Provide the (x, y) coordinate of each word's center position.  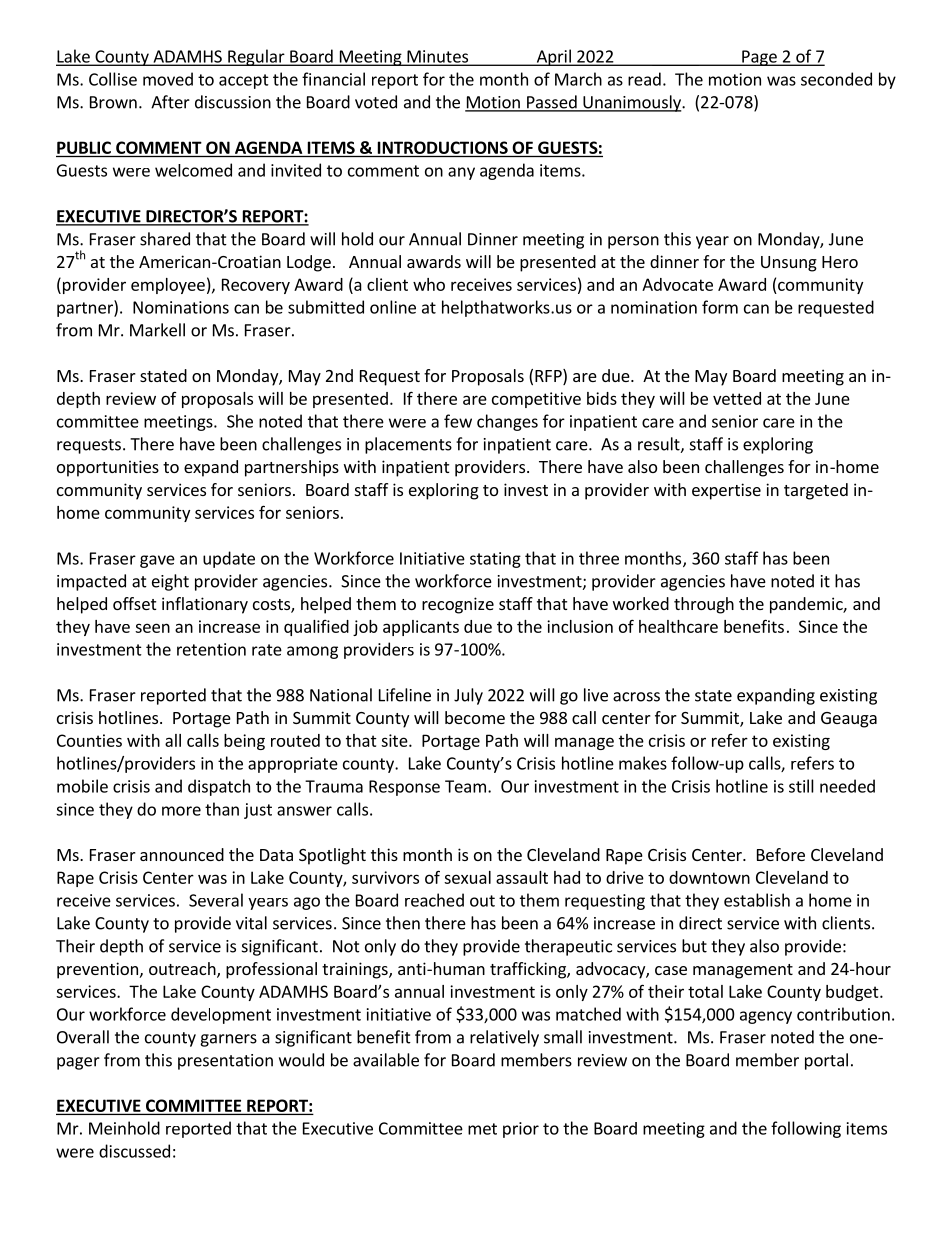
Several (216, 900)
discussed (134, 1151)
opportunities (108, 468)
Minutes (437, 57)
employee (168, 286)
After (170, 102)
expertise (726, 491)
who (429, 284)
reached (434, 900)
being (244, 742)
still (801, 786)
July (468, 696)
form (720, 307)
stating (495, 560)
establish (757, 900)
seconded (836, 79)
